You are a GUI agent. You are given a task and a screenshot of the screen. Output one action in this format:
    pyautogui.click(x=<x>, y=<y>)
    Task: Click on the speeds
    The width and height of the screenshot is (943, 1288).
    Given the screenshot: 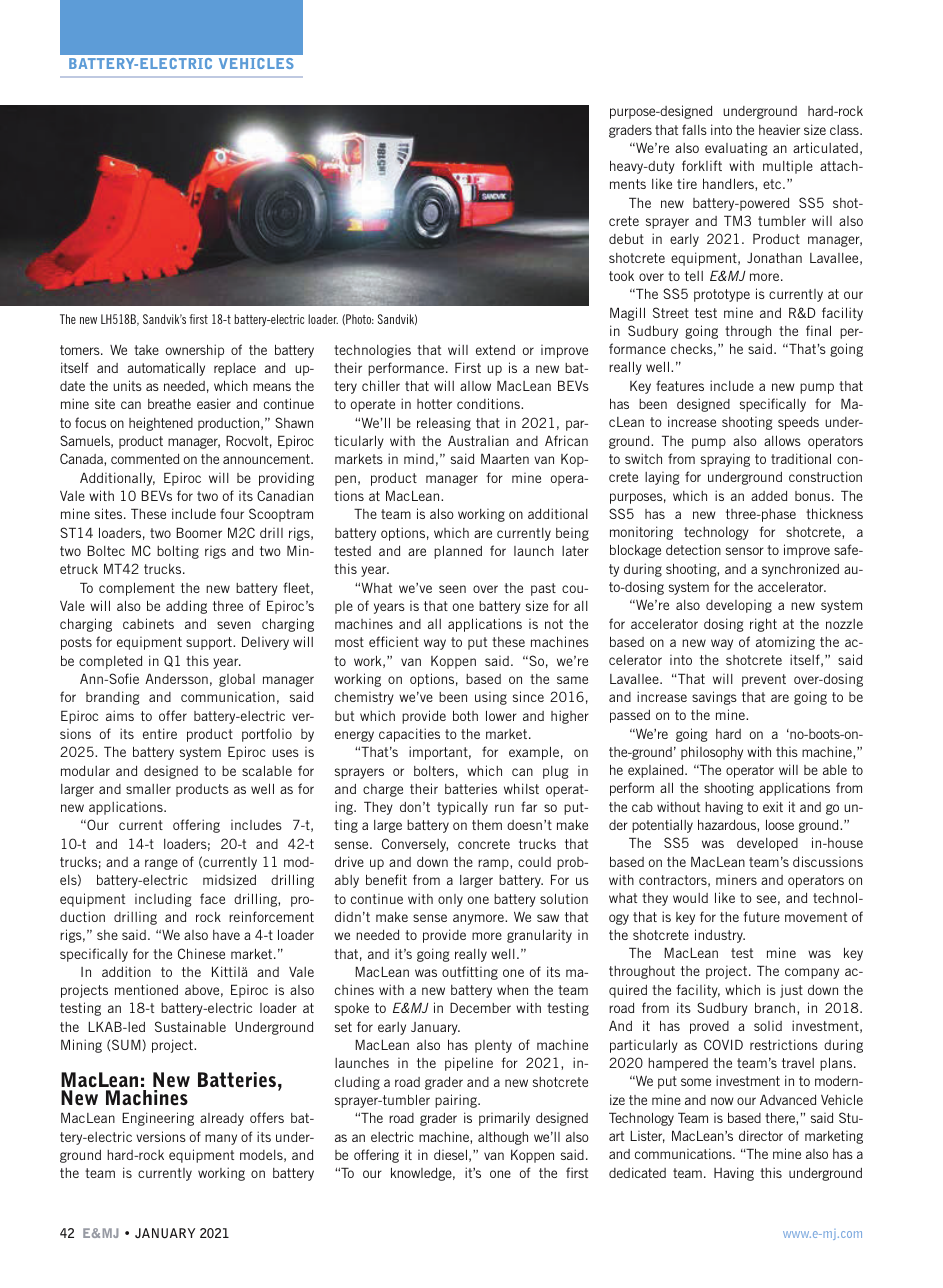 What is the action you would take?
    pyautogui.click(x=798, y=423)
